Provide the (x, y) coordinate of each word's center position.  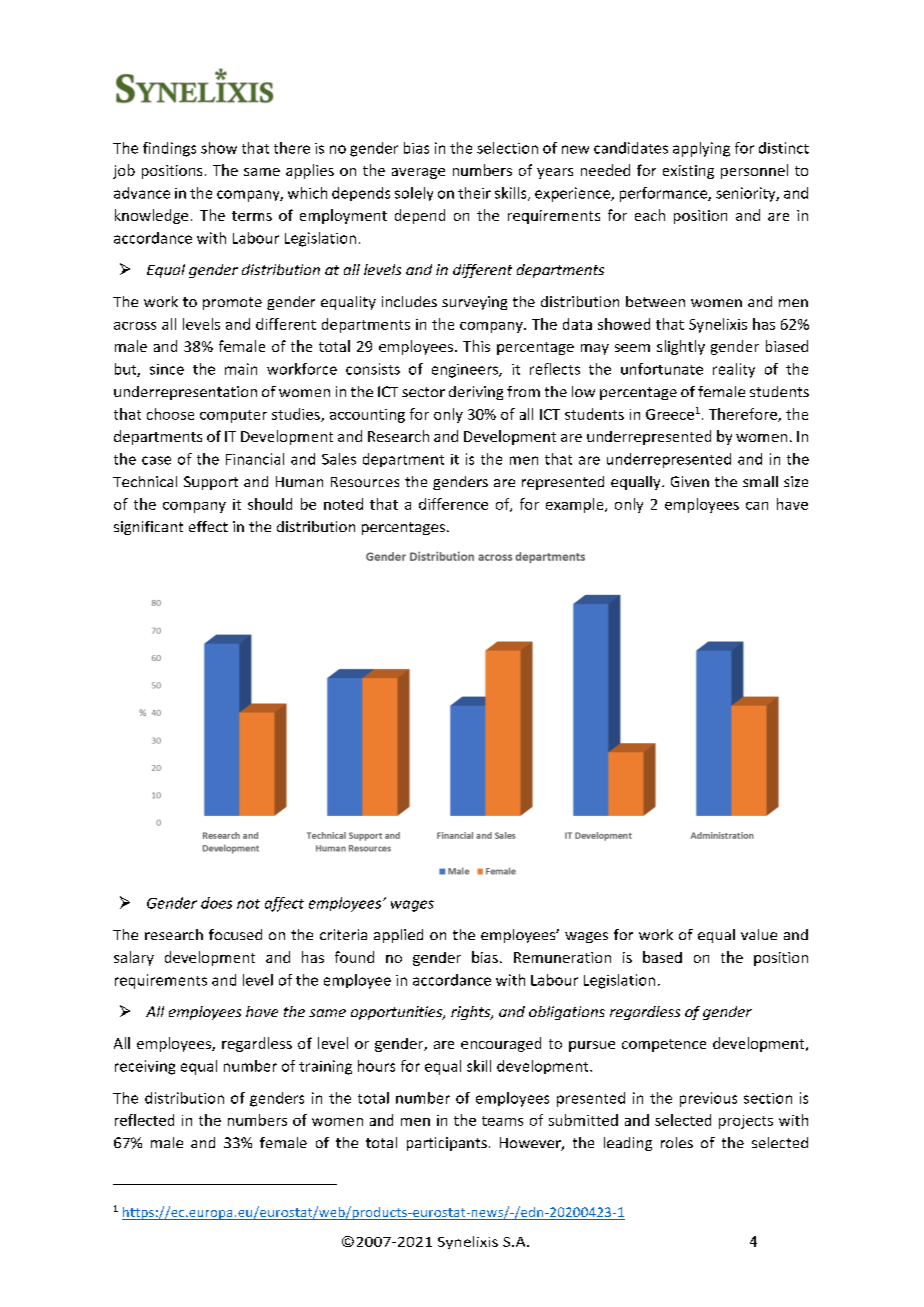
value (759, 934)
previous (708, 1099)
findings (169, 149)
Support (211, 483)
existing (688, 172)
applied (398, 936)
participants (447, 1144)
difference (453, 504)
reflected (144, 1120)
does (216, 903)
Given (690, 481)
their (474, 193)
